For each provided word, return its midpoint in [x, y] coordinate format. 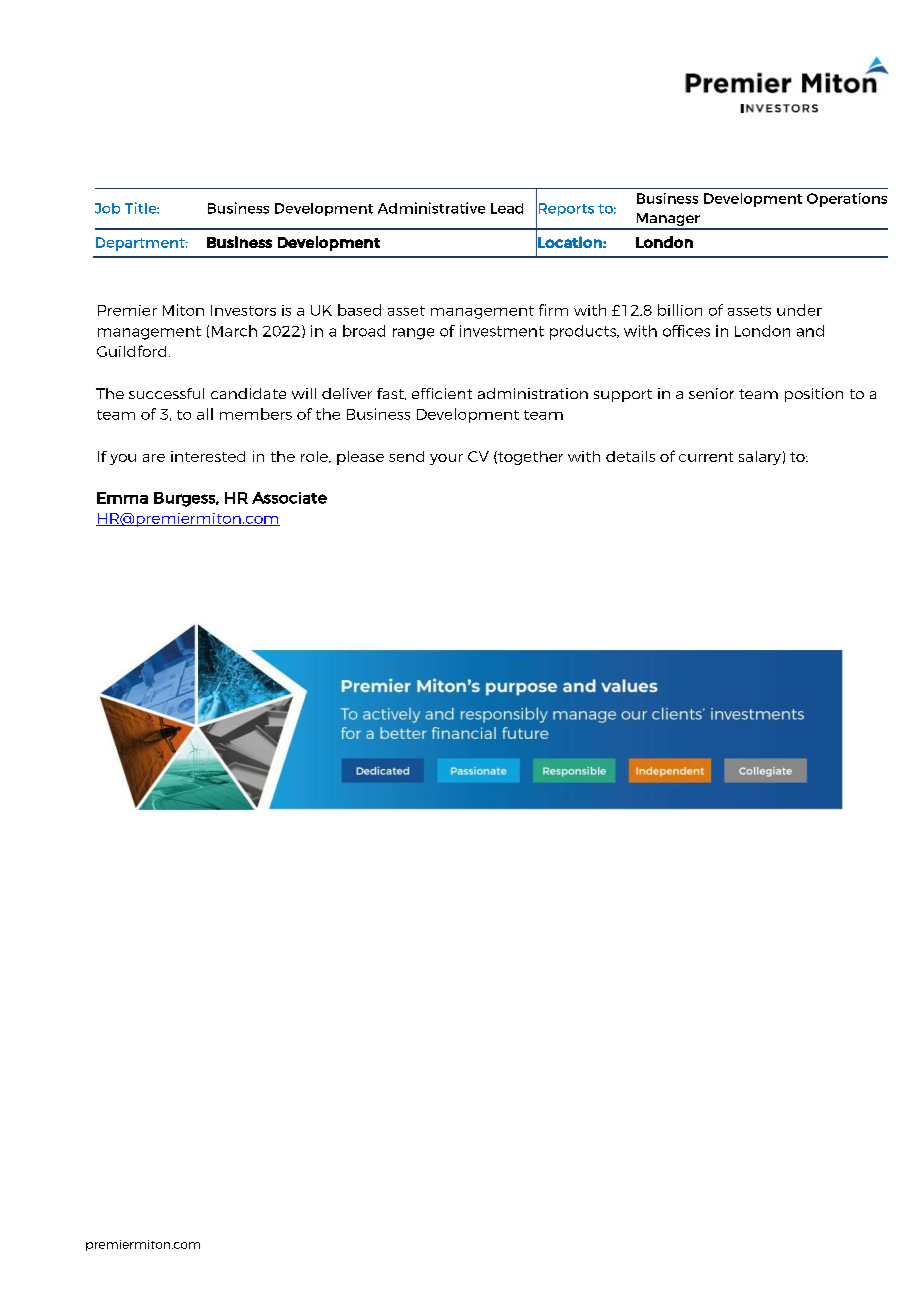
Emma [122, 498]
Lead [507, 208]
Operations [847, 200]
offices [686, 331]
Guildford [131, 351]
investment [502, 331]
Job [107, 208]
